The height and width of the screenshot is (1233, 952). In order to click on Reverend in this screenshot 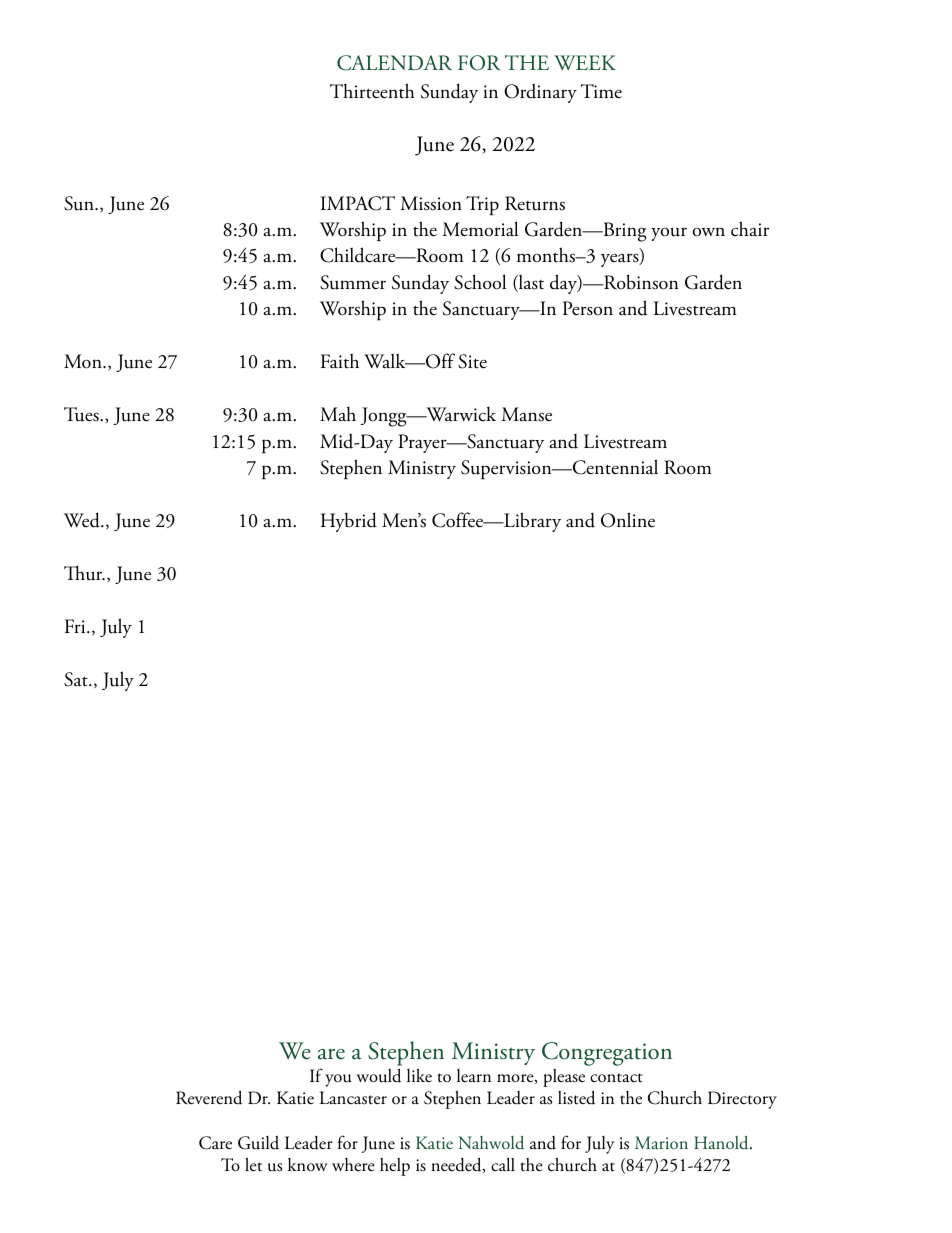, I will do `click(209, 1097)`.
